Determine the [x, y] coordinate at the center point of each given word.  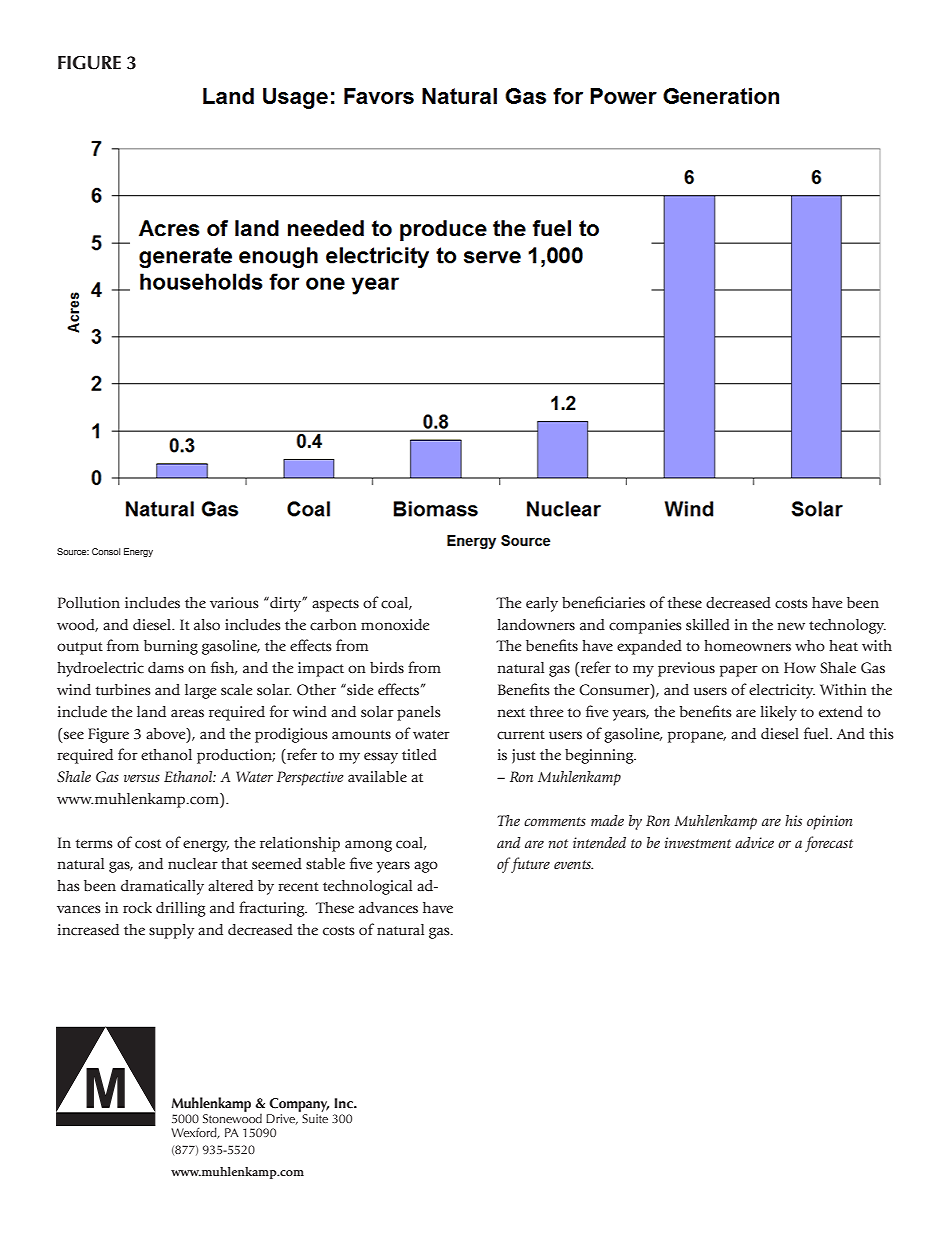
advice [754, 842]
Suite [314, 1117]
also [207, 625]
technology [847, 626]
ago [426, 867]
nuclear [193, 864]
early [542, 604]
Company [299, 1105]
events [573, 864]
